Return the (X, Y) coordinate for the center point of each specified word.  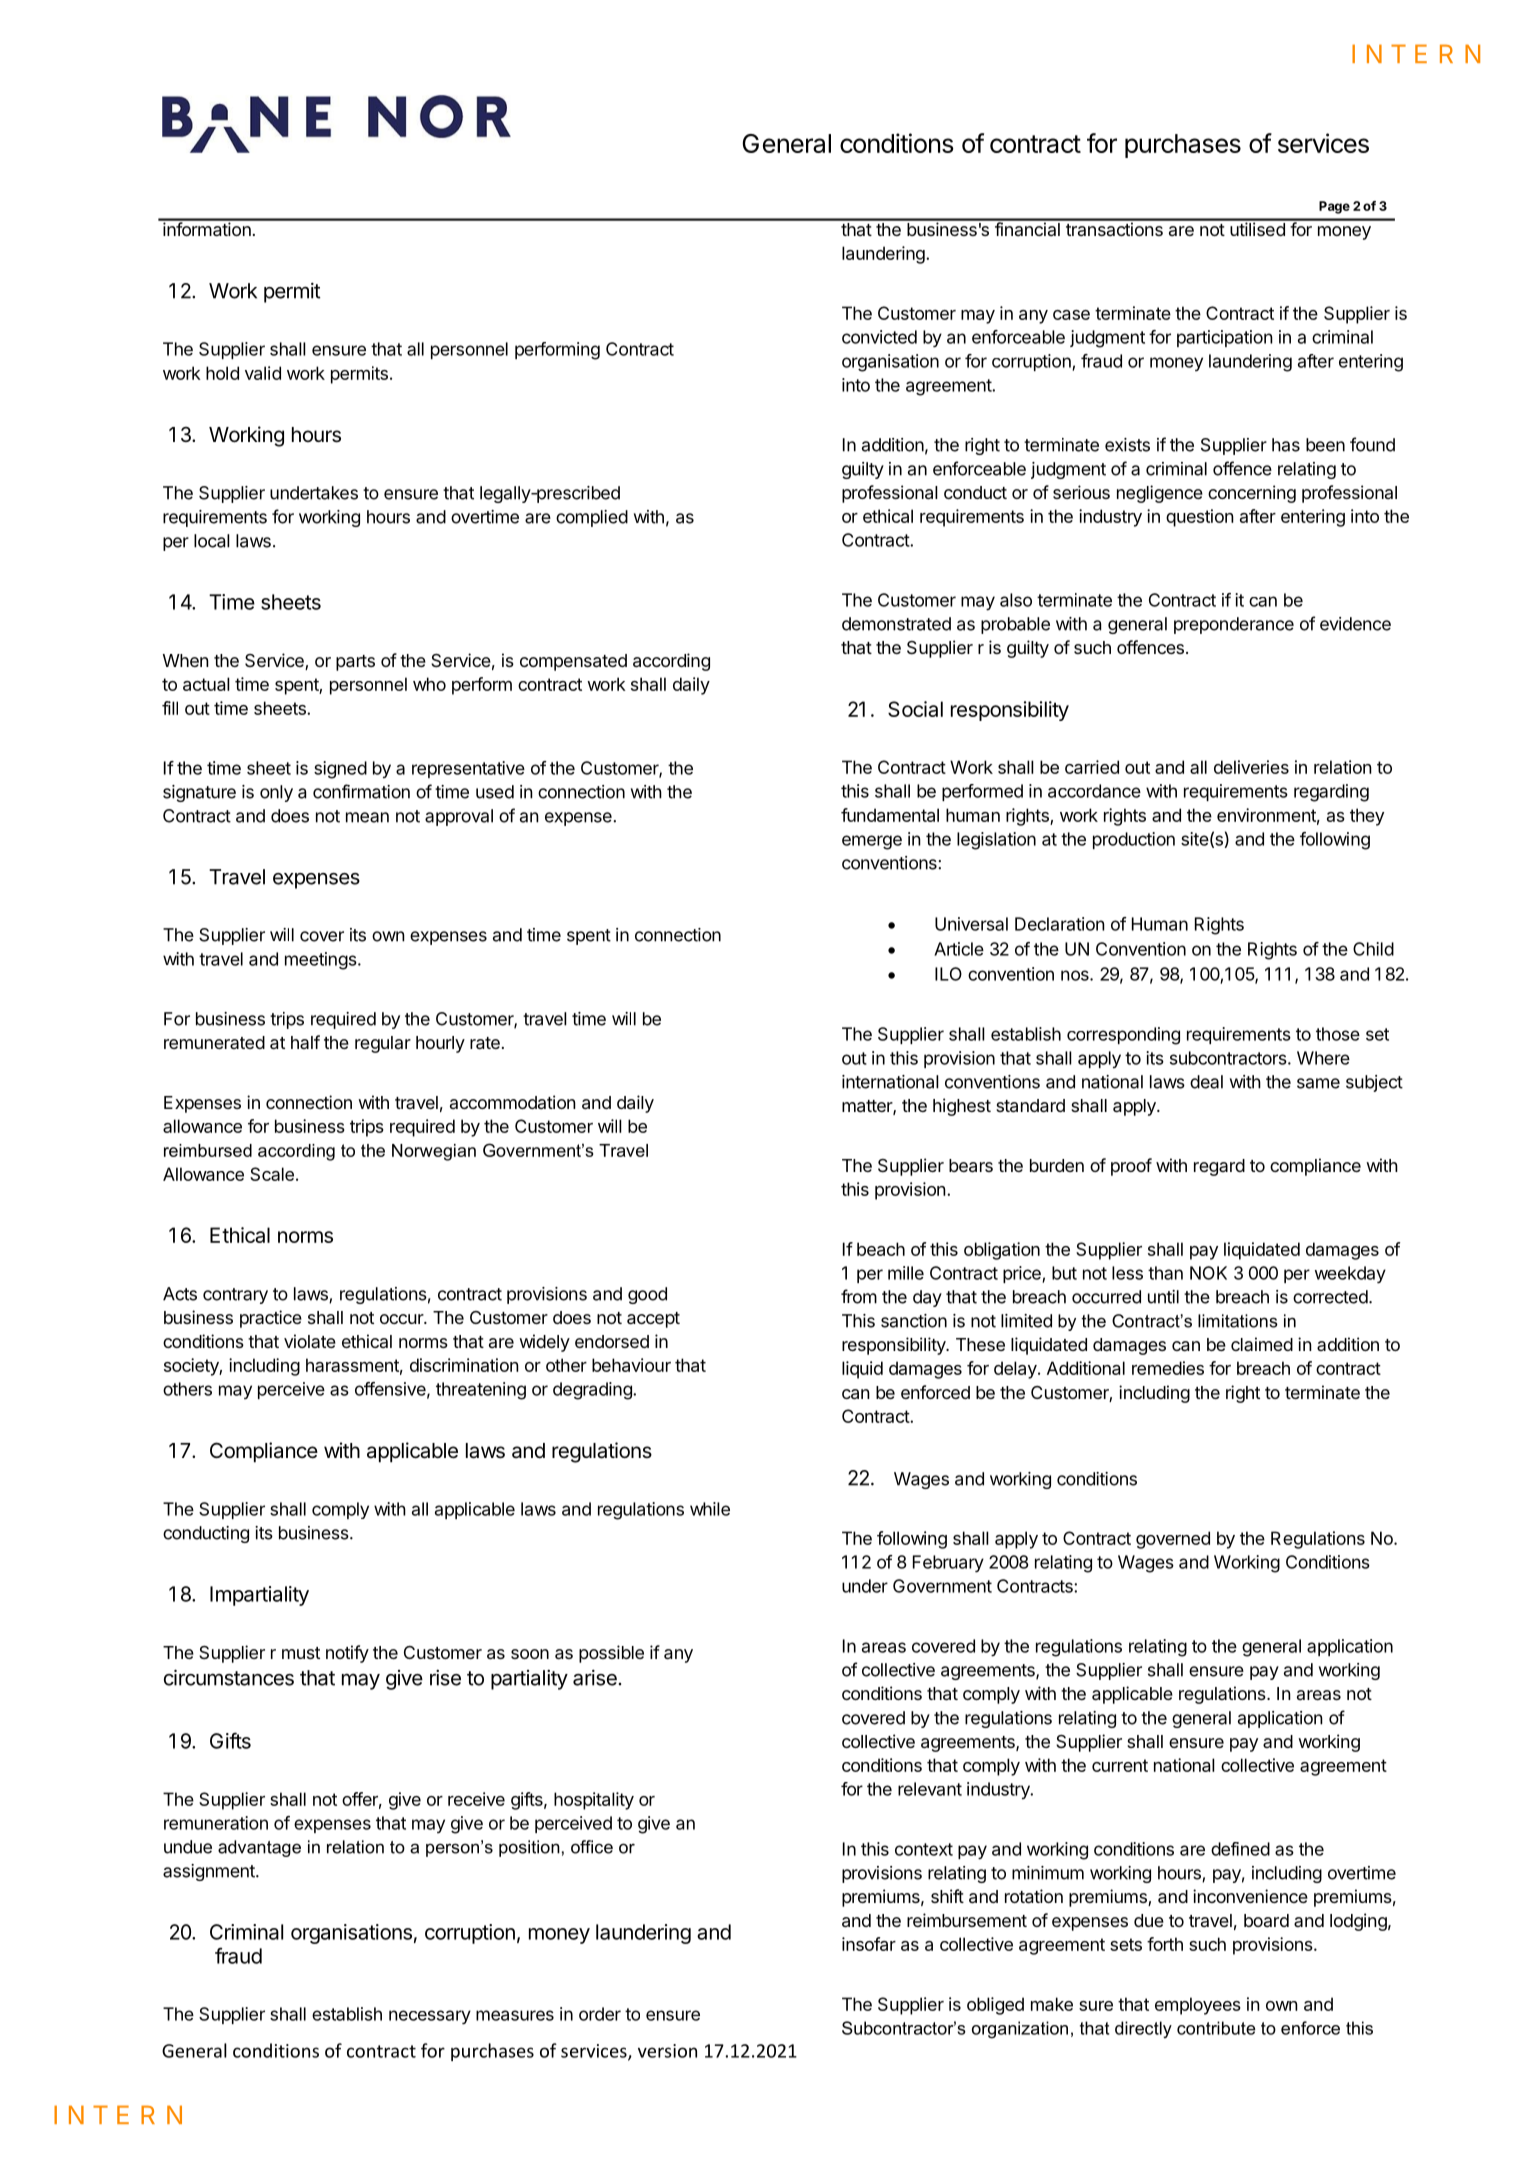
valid (263, 373)
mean (367, 817)
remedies (1168, 1368)
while (710, 1509)
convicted (879, 337)
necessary (430, 2017)
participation (1225, 338)
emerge (872, 842)
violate (310, 1341)
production (1134, 840)
